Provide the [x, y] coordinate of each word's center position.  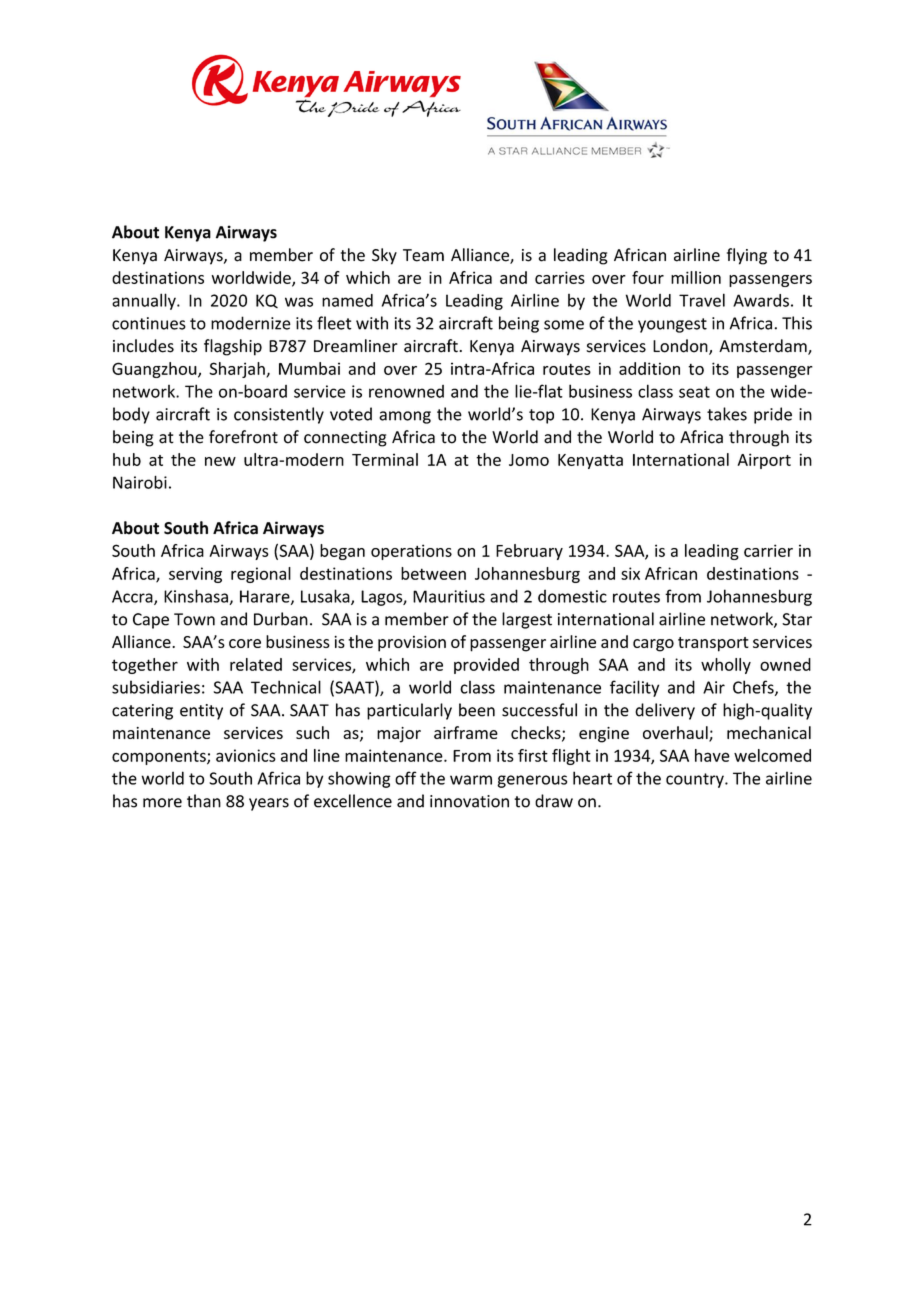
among [405, 417]
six [630, 573]
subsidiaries [156, 687]
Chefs [754, 688]
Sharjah [238, 370]
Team [423, 255]
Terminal [385, 459]
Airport [764, 461]
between [433, 573]
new [220, 461]
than [204, 801]
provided [486, 666]
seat [694, 392]
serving [195, 575]
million [696, 277]
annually [145, 301]
